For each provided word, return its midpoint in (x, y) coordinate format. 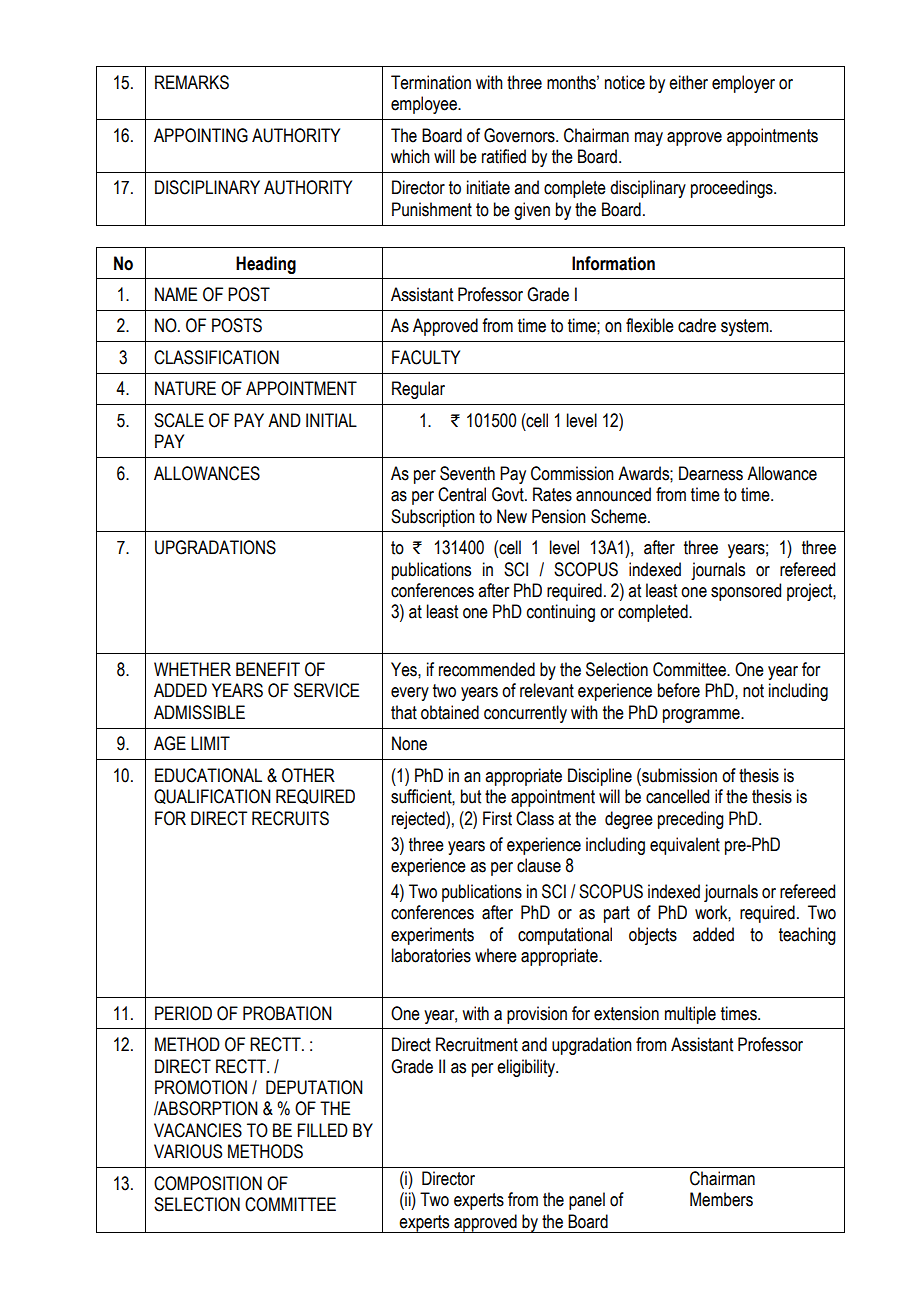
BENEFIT (268, 669)
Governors (520, 135)
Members (721, 1199)
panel (587, 1201)
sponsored (746, 592)
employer (743, 84)
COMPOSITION (208, 1183)
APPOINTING (201, 135)
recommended (487, 669)
